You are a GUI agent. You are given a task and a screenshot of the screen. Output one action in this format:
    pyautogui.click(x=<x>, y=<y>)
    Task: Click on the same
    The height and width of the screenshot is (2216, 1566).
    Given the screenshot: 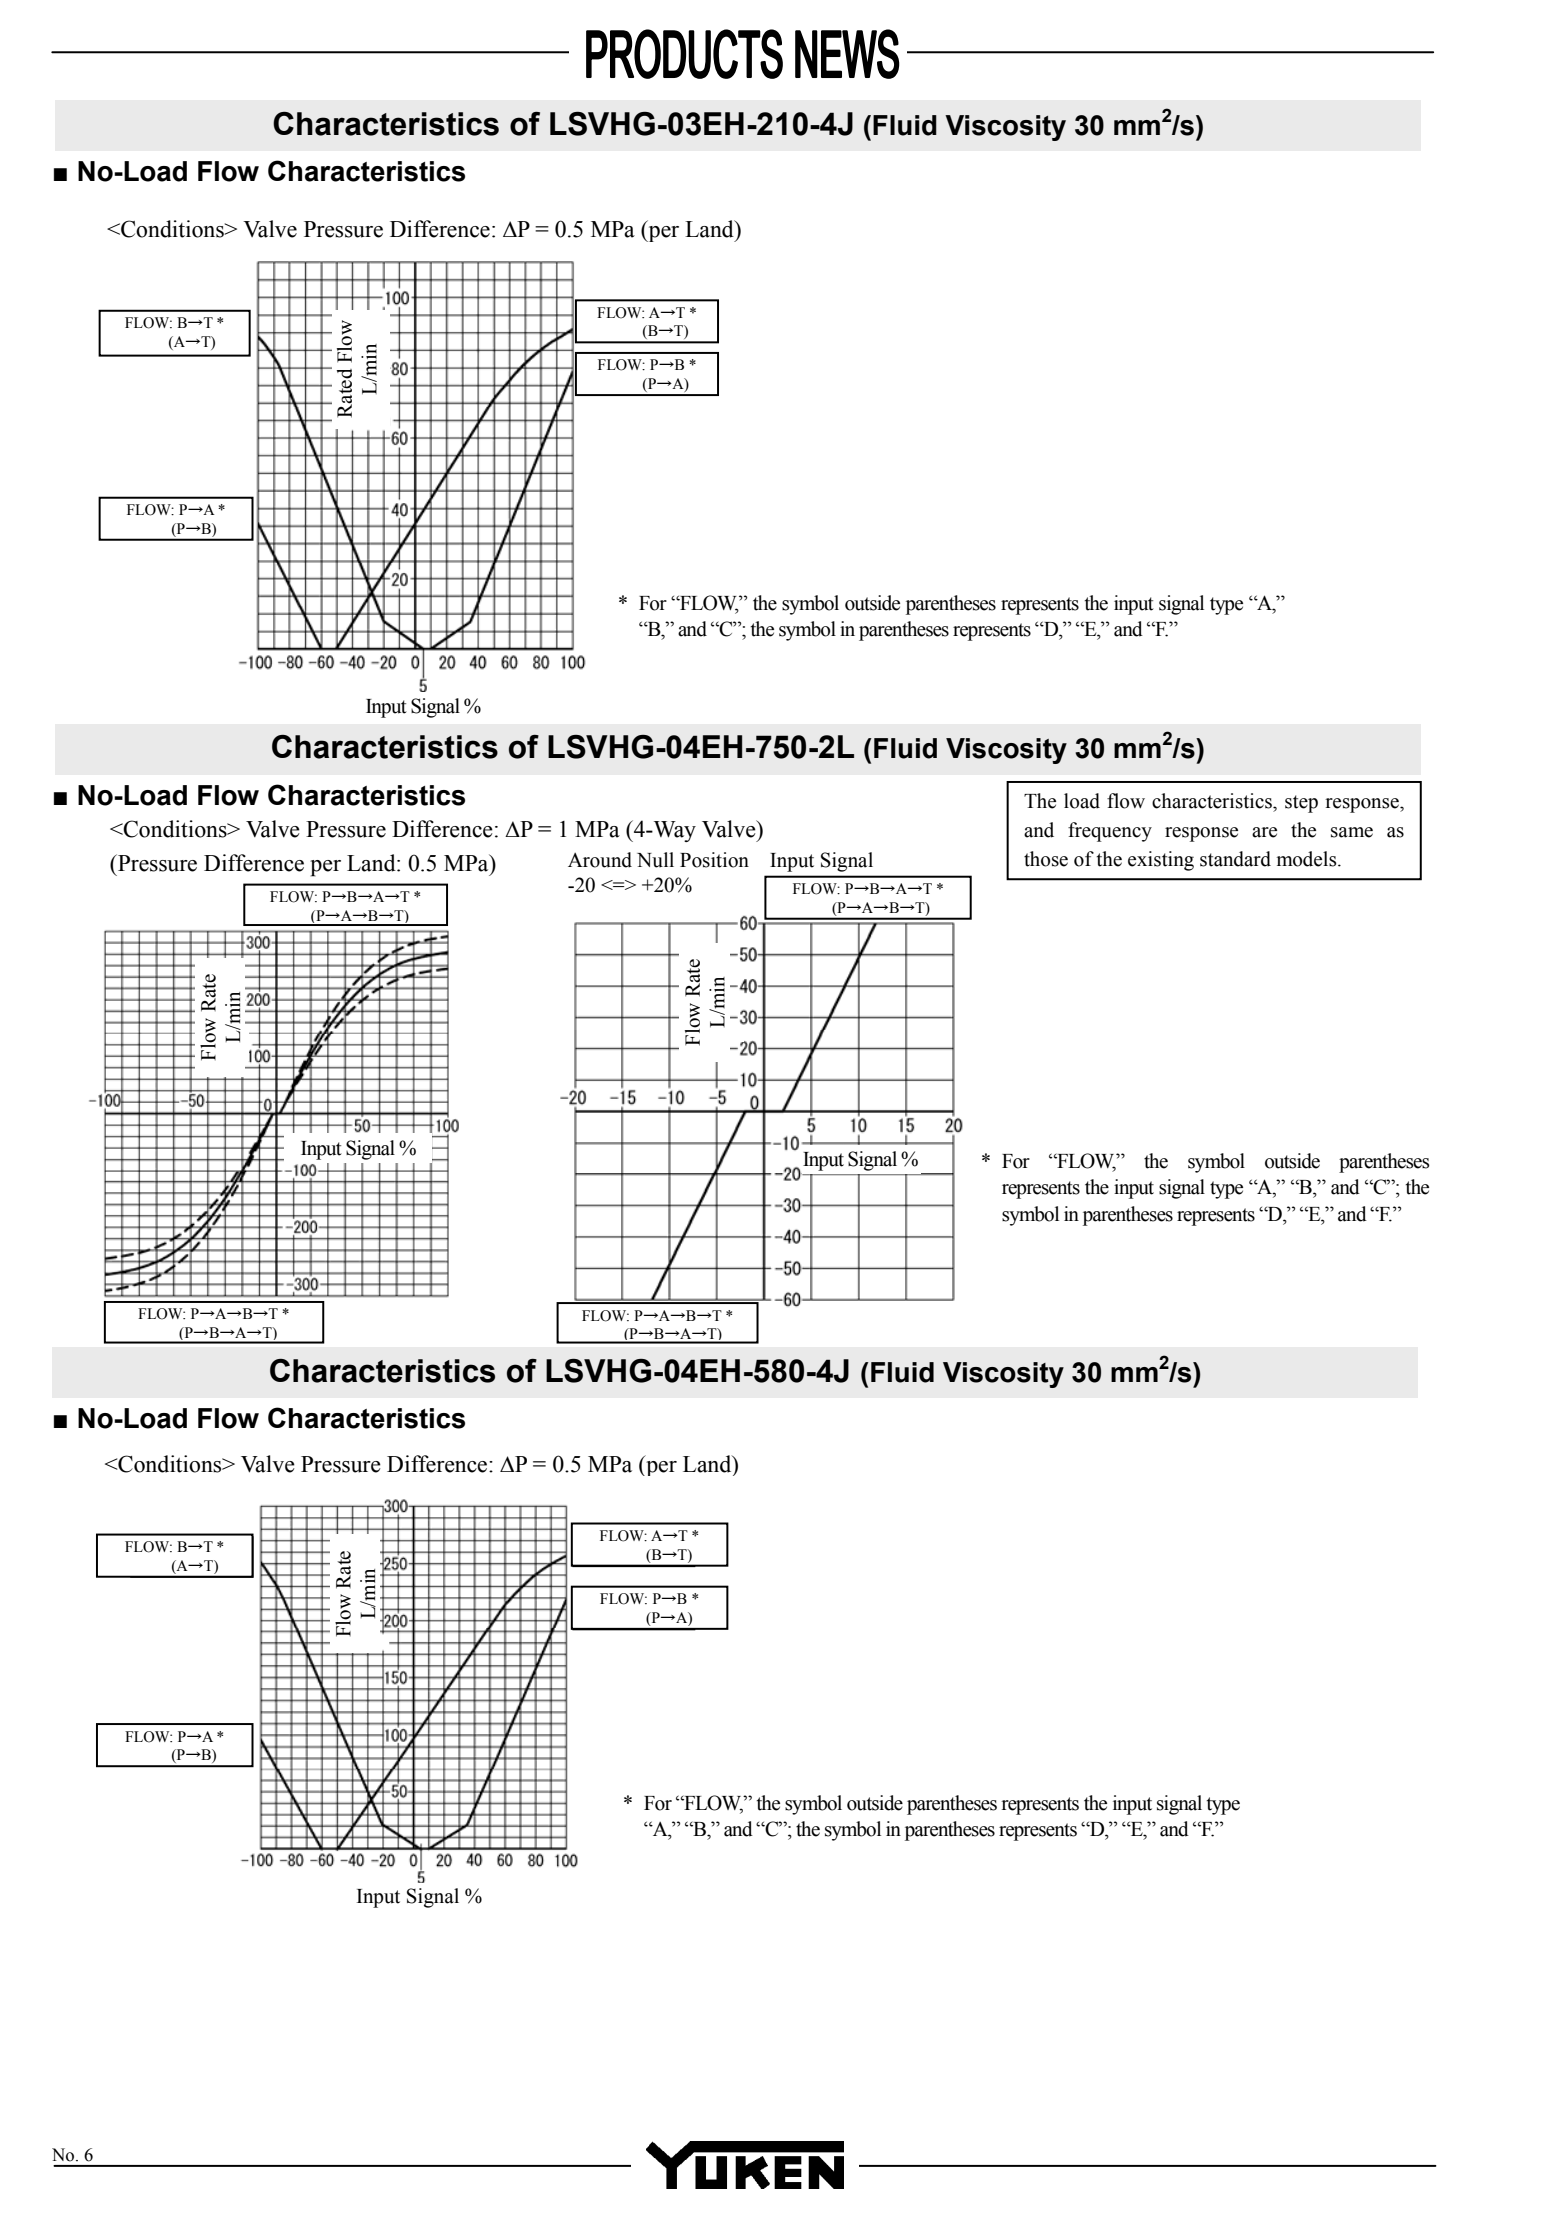 What is the action you would take?
    pyautogui.click(x=1352, y=832)
